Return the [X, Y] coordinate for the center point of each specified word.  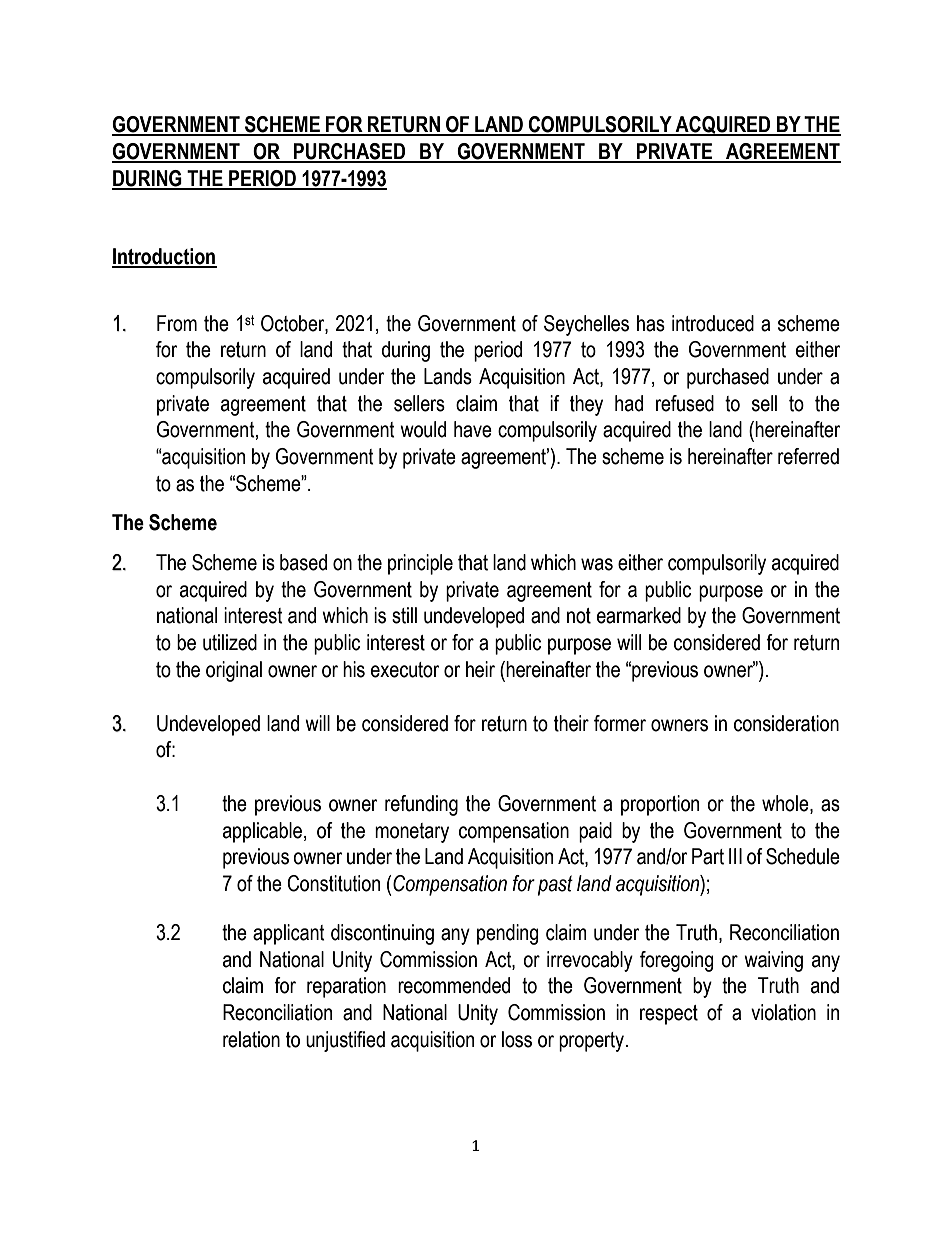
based [303, 562]
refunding [421, 805]
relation [251, 1039]
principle [420, 564]
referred [808, 456]
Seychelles [586, 325]
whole [786, 804]
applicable [262, 832]
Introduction [164, 257]
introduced [713, 323]
